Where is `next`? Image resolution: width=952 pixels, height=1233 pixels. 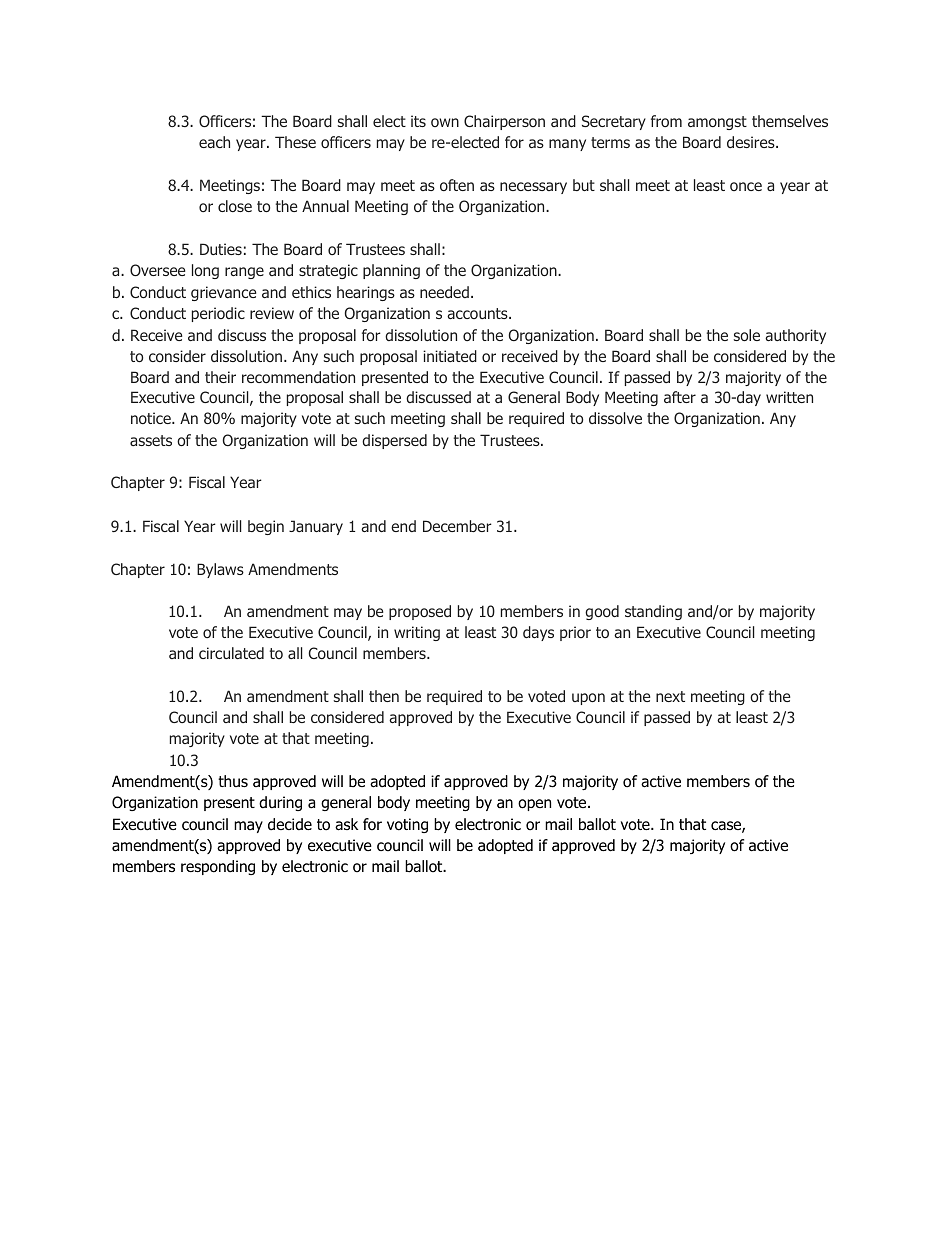 next is located at coordinates (670, 696).
